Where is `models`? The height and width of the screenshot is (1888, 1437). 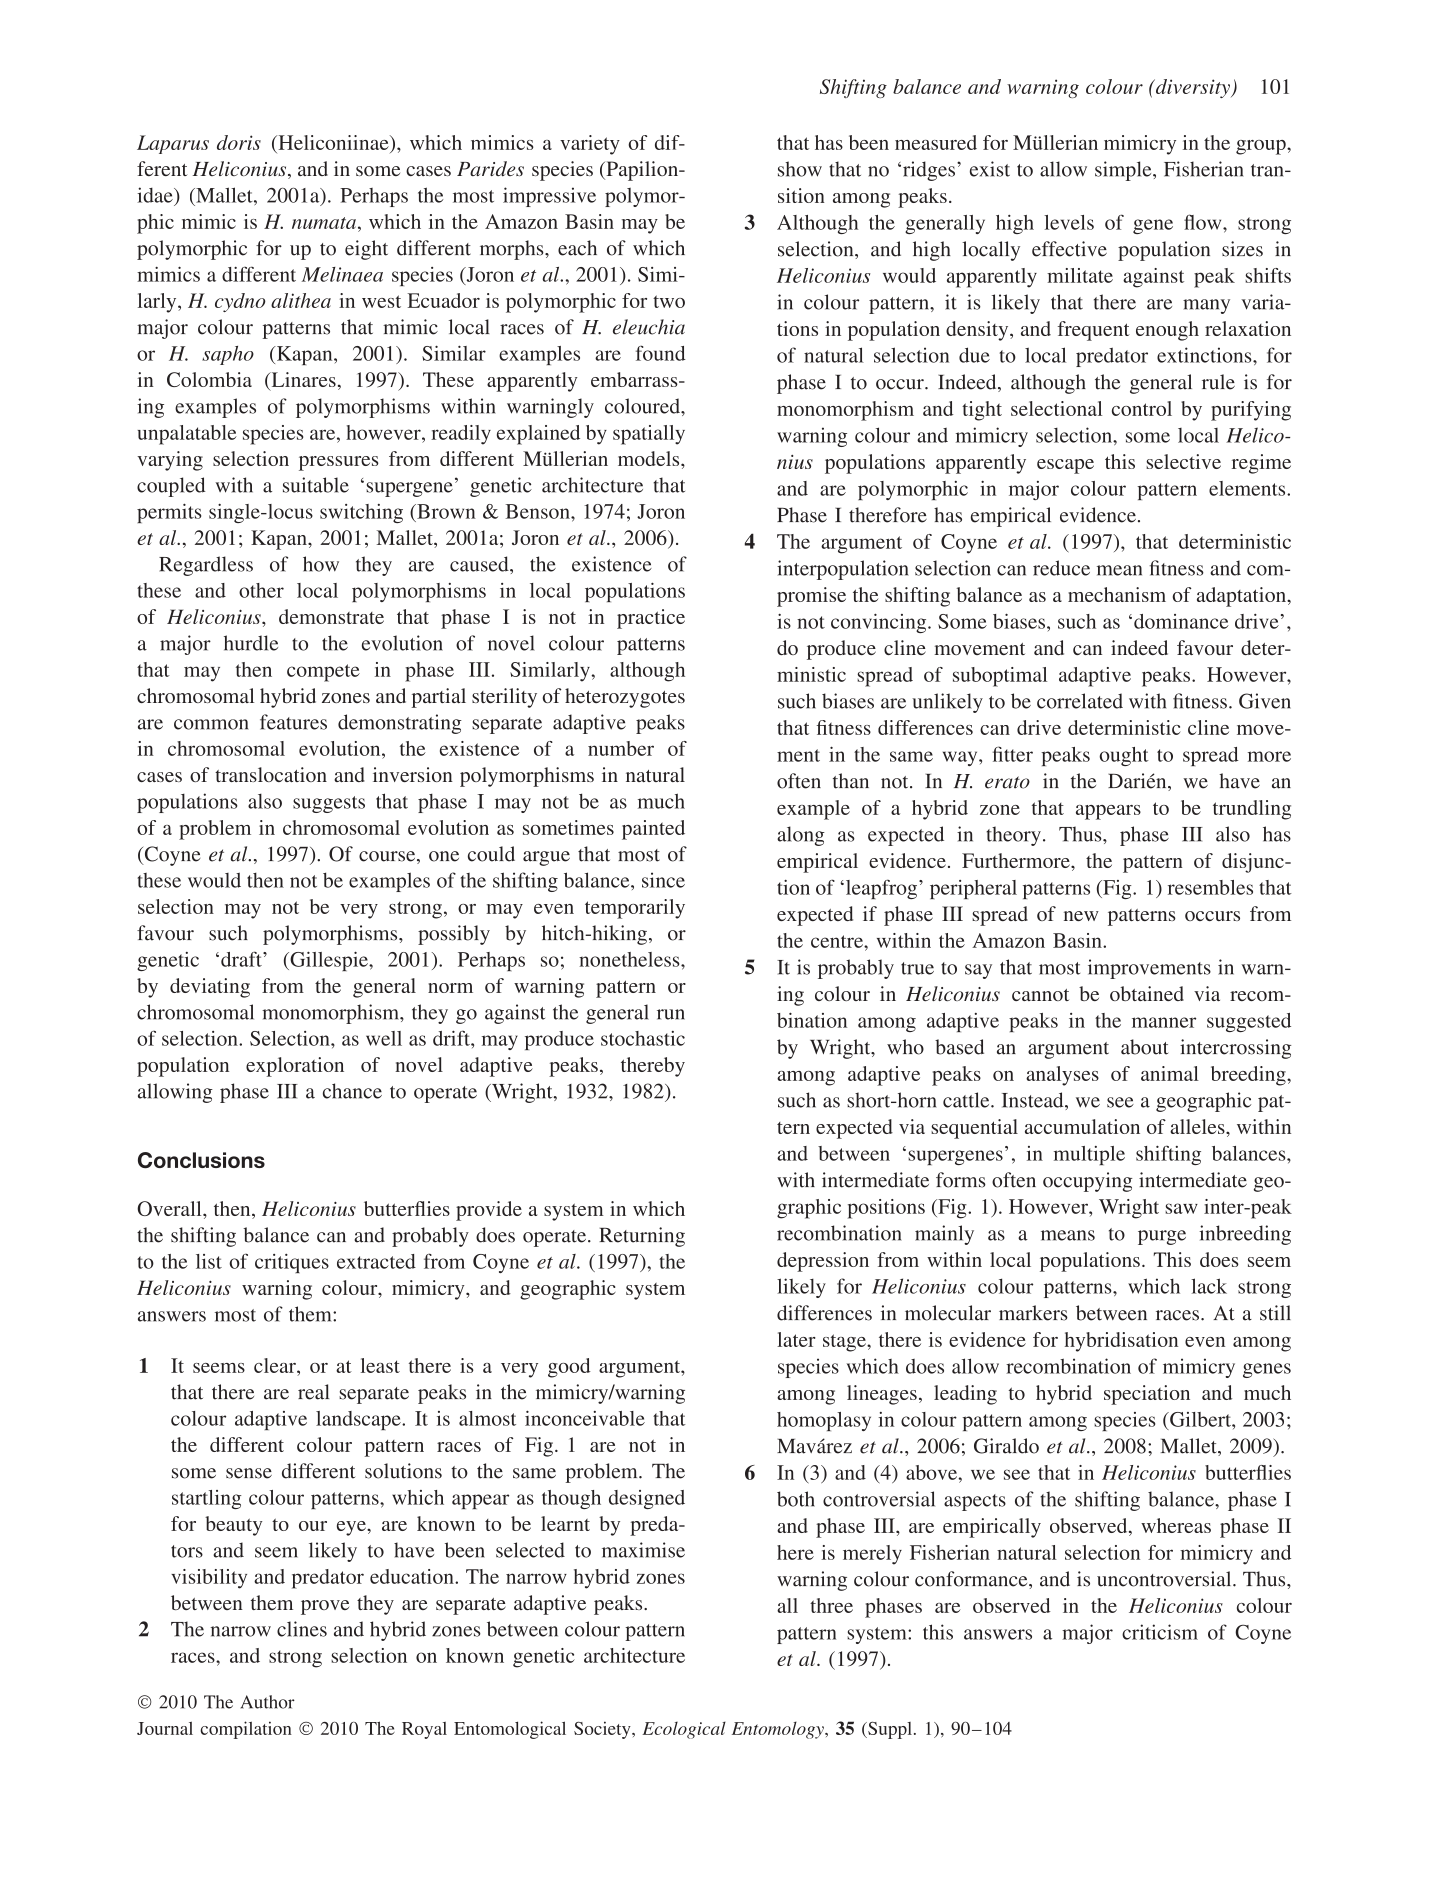
models is located at coordinates (650, 458).
